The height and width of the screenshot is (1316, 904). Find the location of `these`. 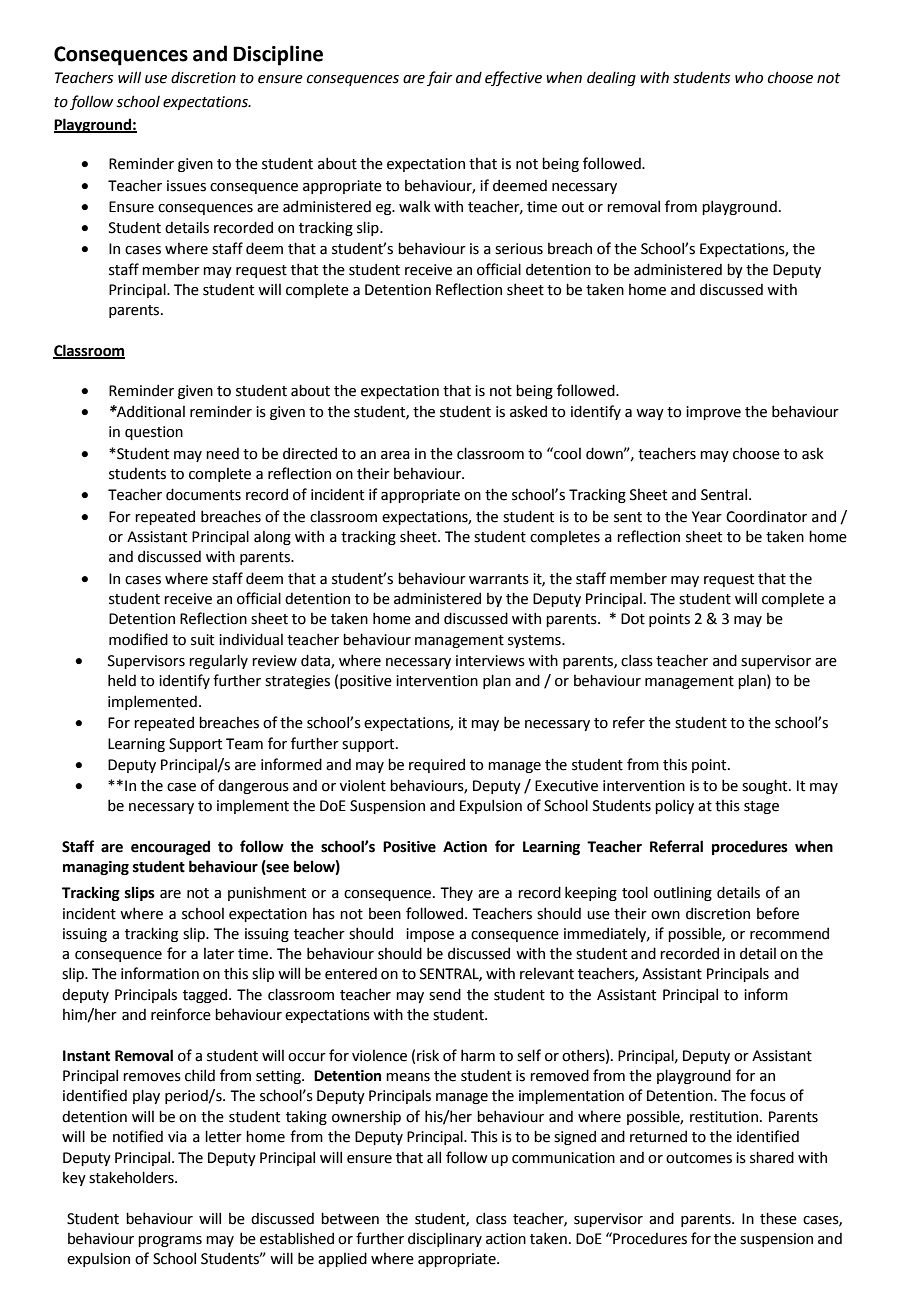

these is located at coordinates (778, 1218).
